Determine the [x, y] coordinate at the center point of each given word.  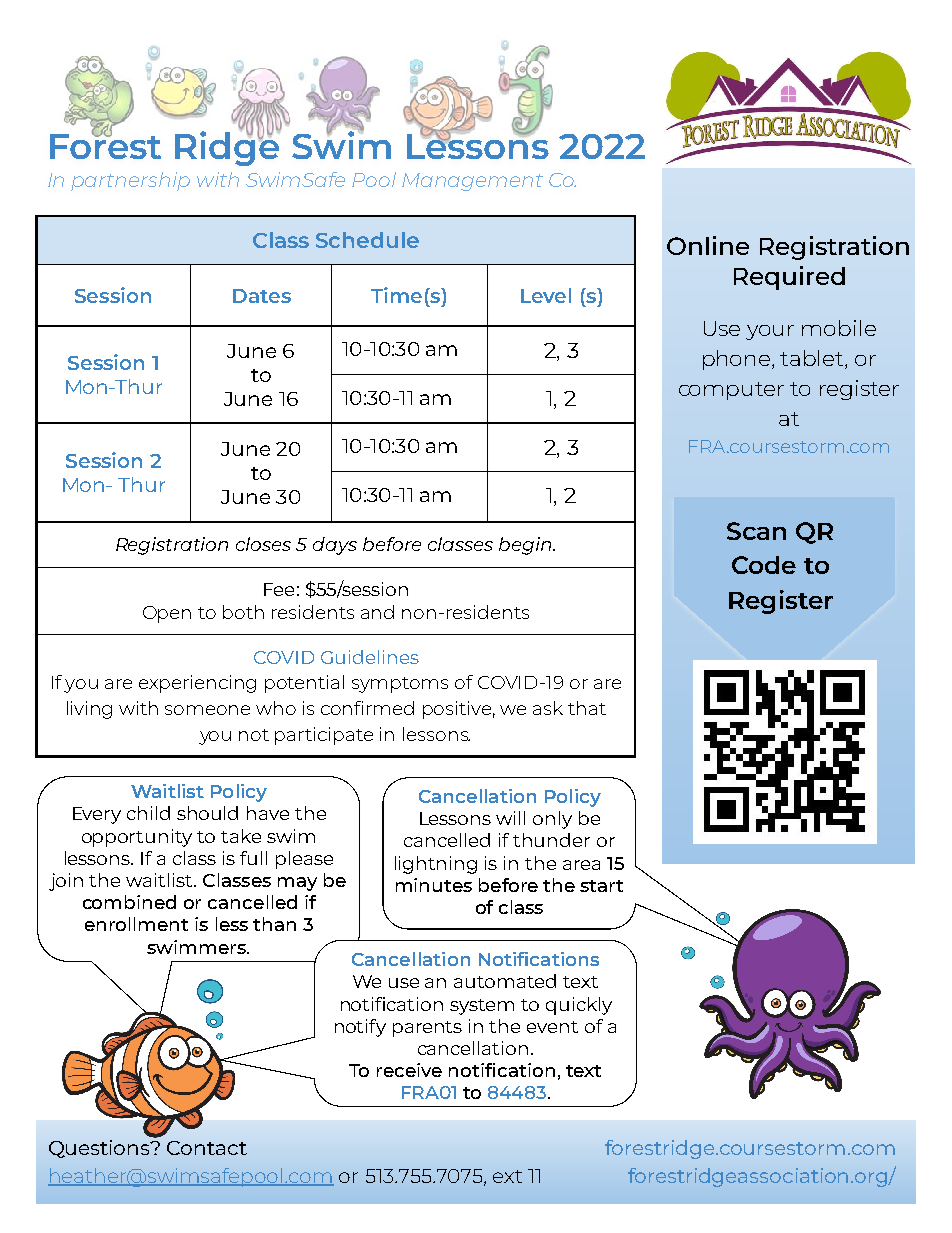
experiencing [197, 684]
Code [764, 565]
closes [263, 544]
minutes [434, 885]
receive [409, 1070]
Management [472, 182]
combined [129, 902]
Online [708, 245]
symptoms [400, 685]
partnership [130, 181]
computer [731, 391]
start [601, 886]
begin [526, 546]
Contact [207, 1148]
